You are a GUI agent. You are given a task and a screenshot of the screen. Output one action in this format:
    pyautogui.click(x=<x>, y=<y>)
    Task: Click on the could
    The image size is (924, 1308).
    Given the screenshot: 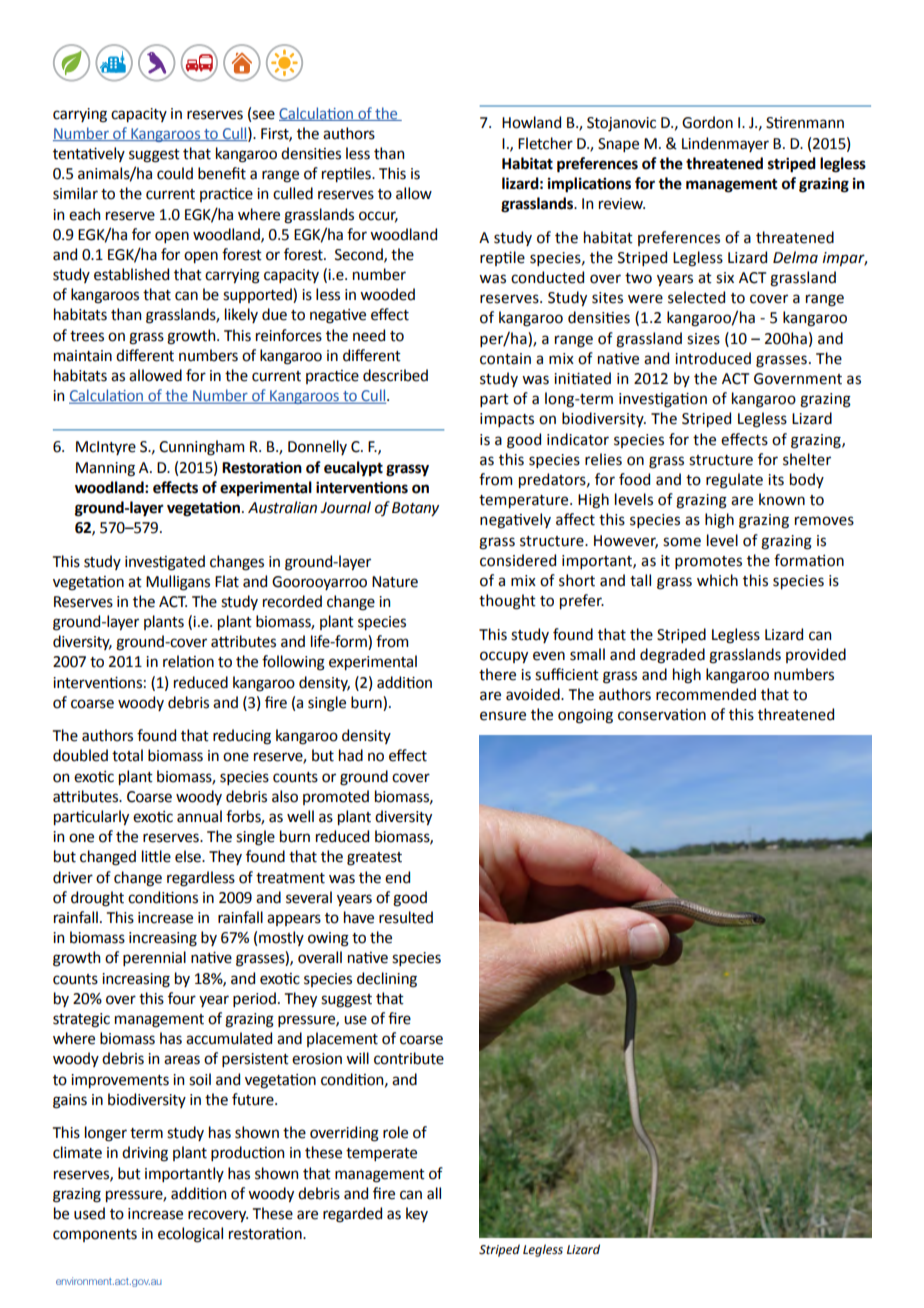 What is the action you would take?
    pyautogui.click(x=175, y=173)
